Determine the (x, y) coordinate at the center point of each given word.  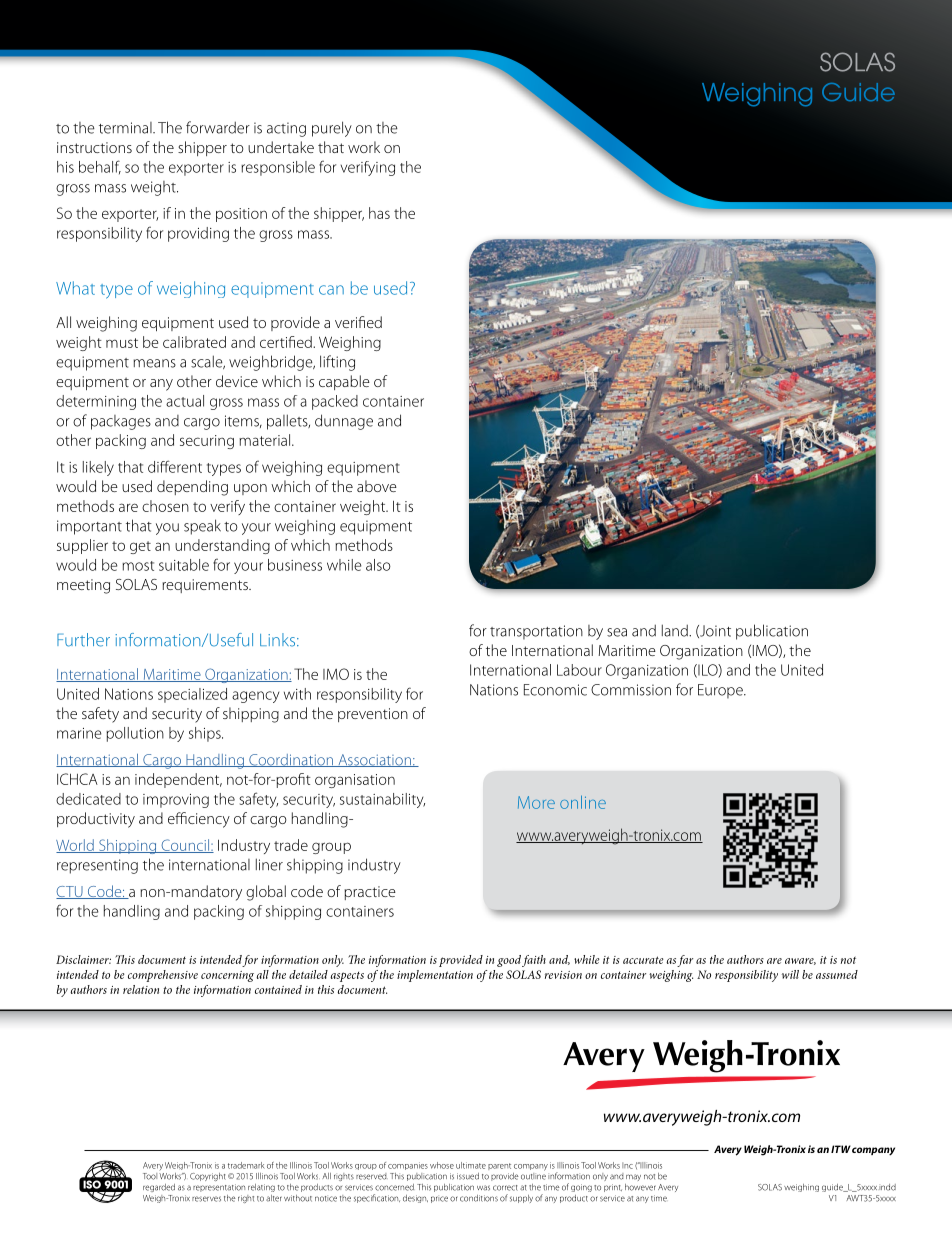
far (685, 961)
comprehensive (163, 976)
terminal (126, 128)
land (676, 630)
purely (332, 129)
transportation (536, 632)
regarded (159, 1188)
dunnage (344, 422)
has (379, 213)
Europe (721, 691)
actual (185, 401)
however (640, 1187)
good (509, 961)
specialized (192, 695)
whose (442, 1165)
